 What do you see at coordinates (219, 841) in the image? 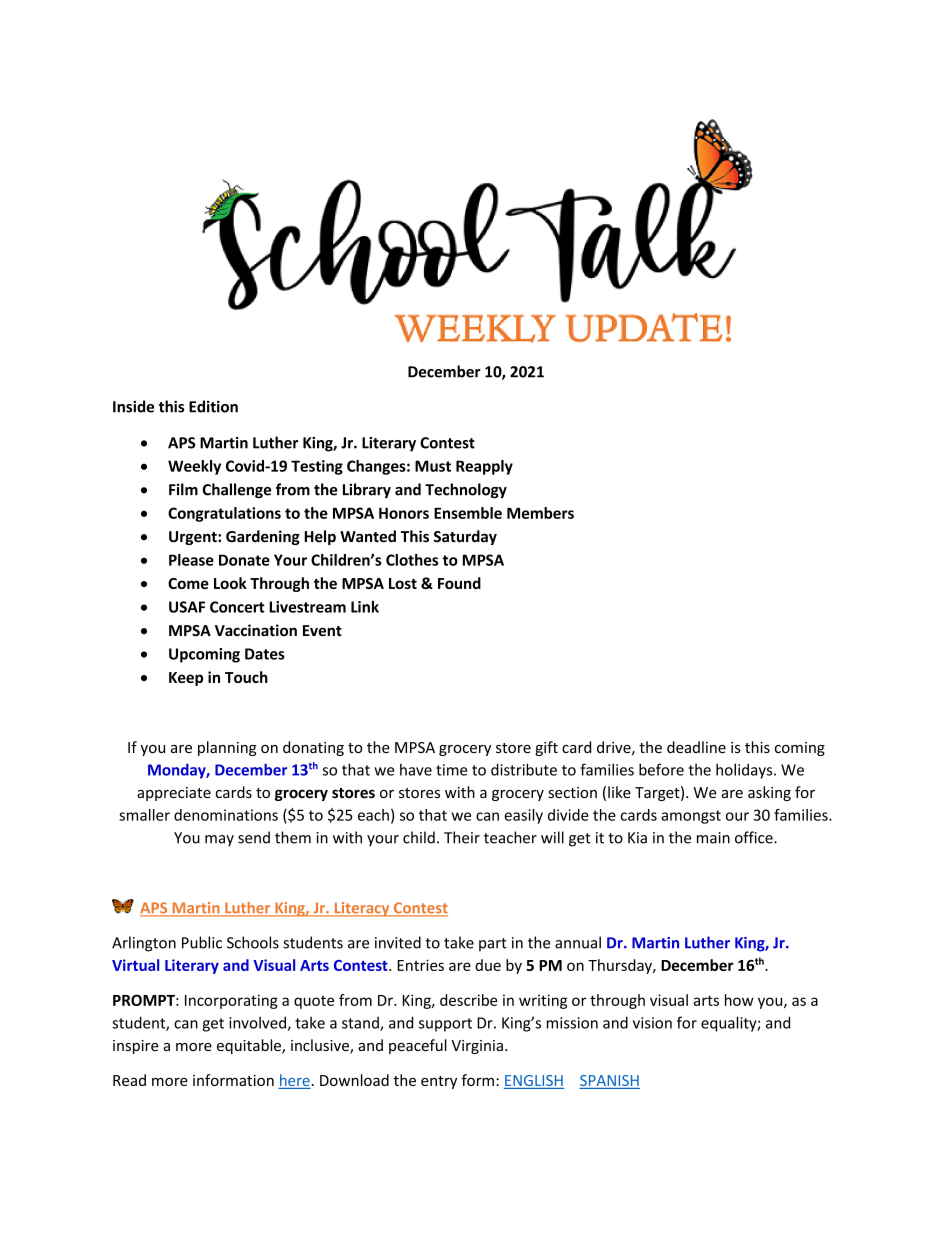
I see `may` at bounding box center [219, 841].
